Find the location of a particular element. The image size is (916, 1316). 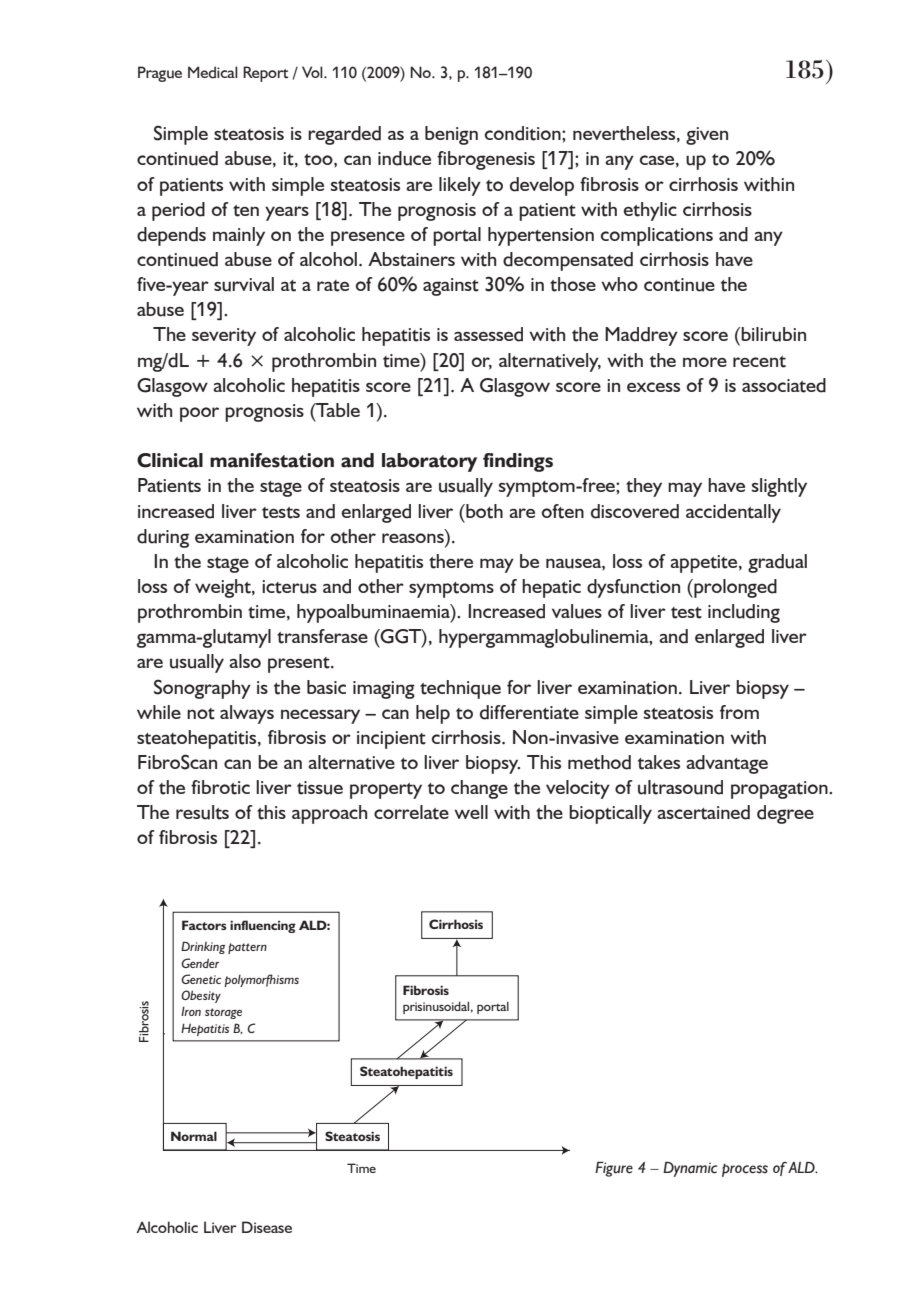

including is located at coordinates (744, 613).
